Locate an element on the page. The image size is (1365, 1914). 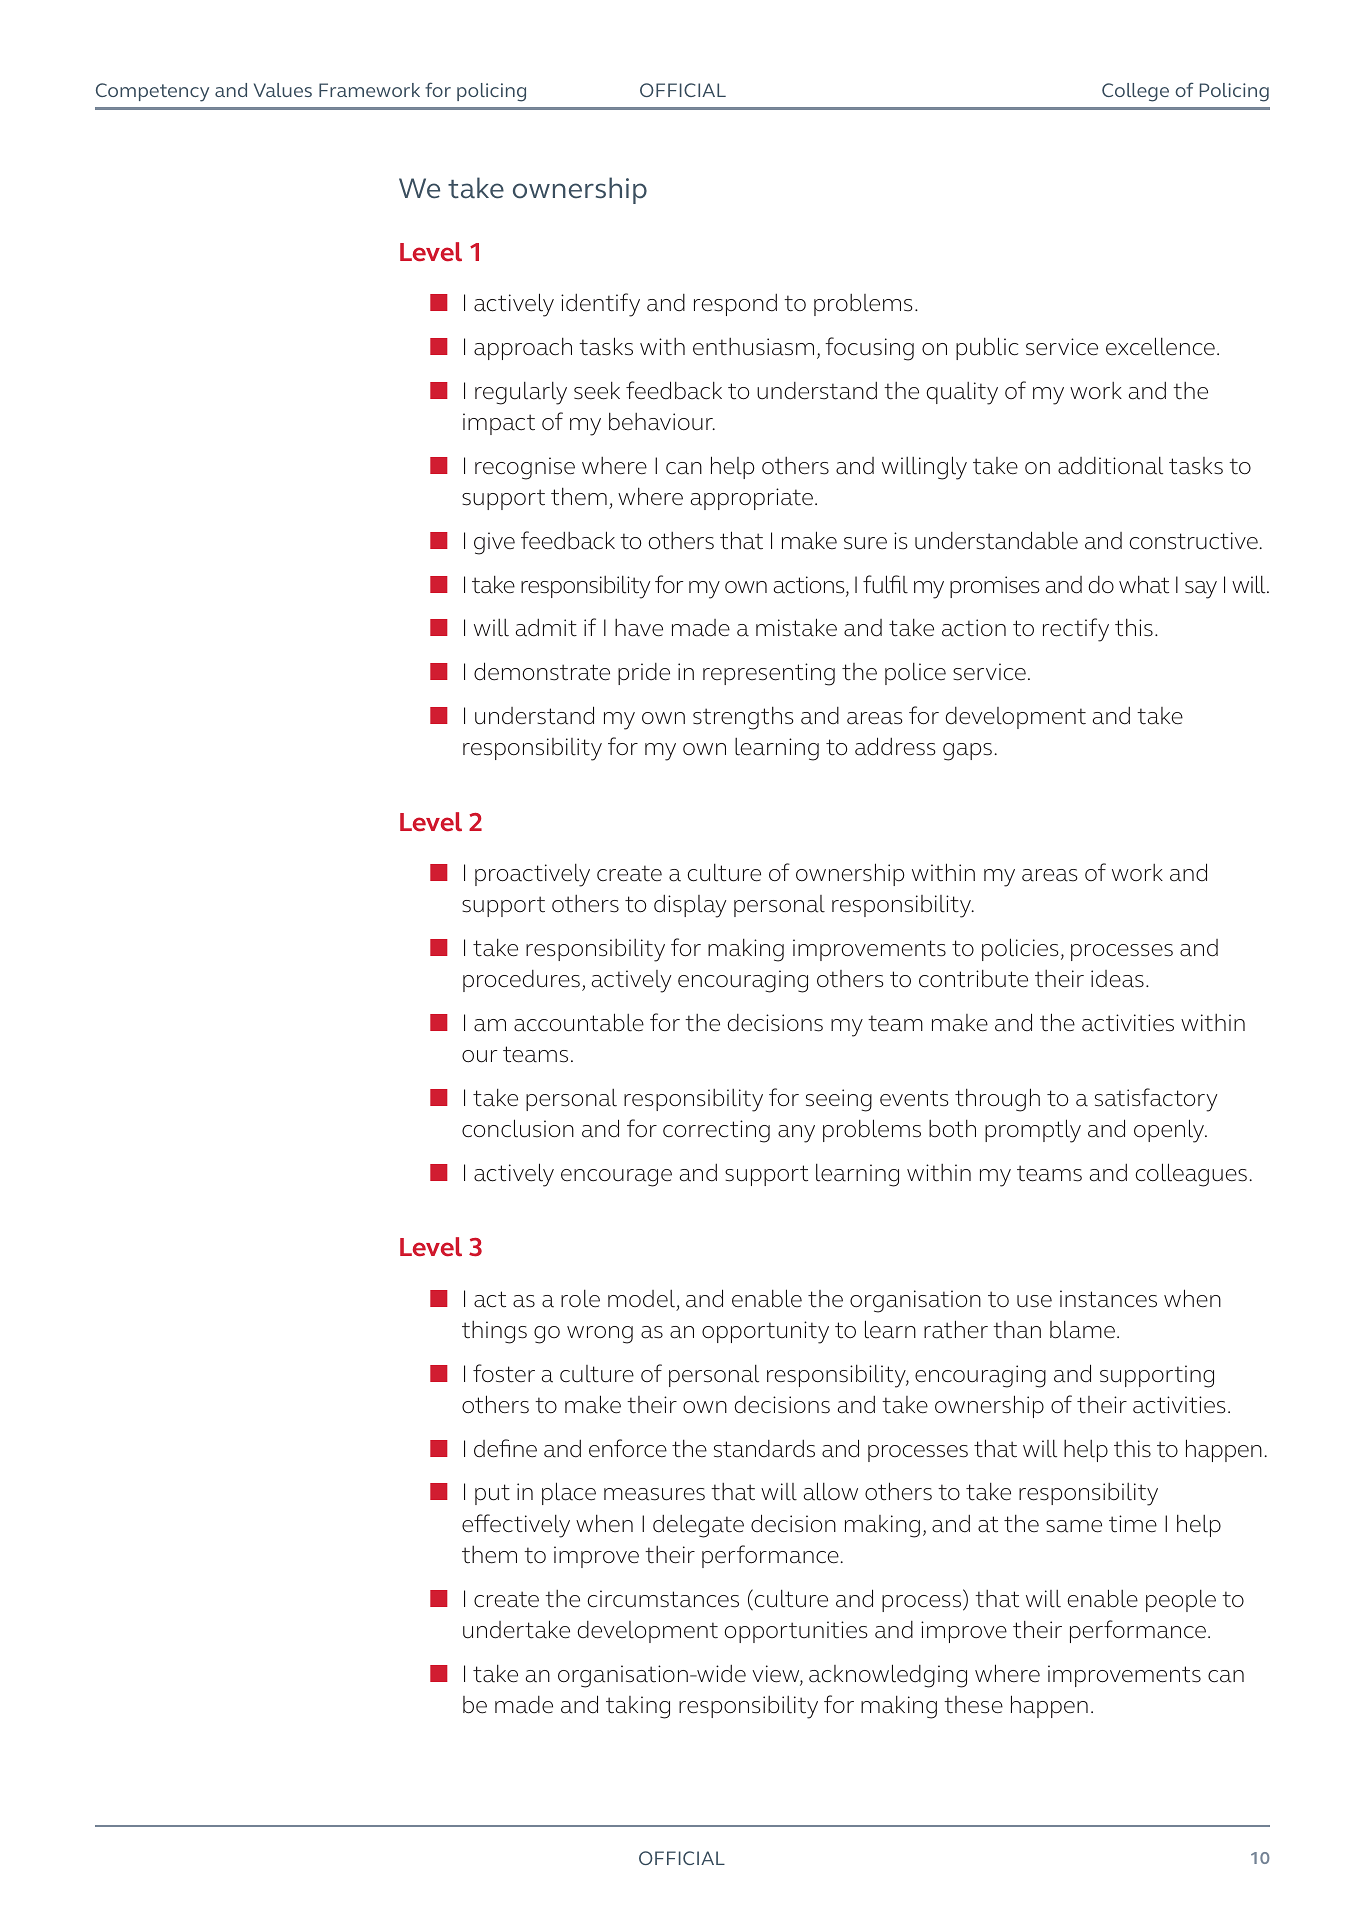
behaviour is located at coordinates (662, 422).
